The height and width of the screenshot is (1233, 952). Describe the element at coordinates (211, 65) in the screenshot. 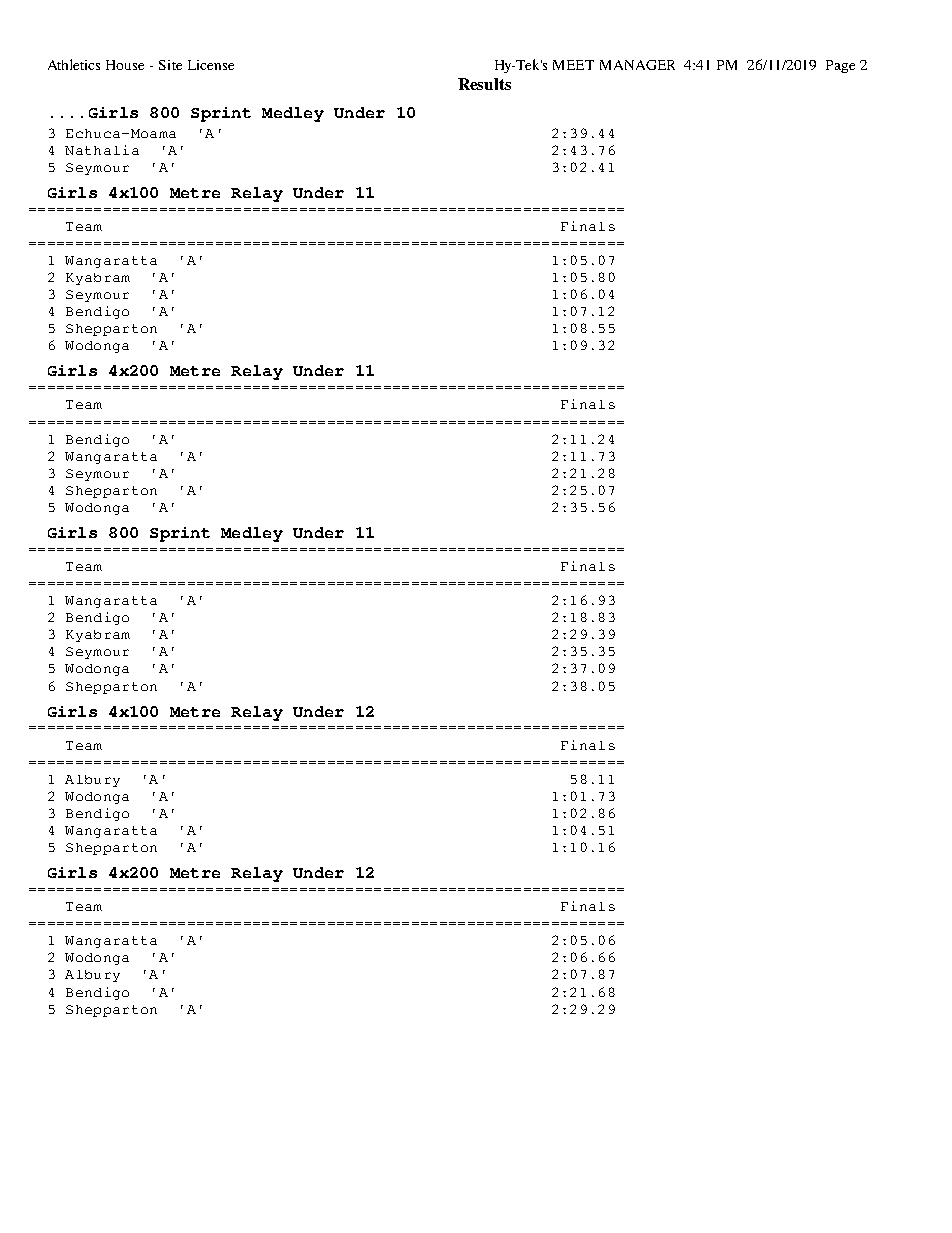

I see `License` at that location.
